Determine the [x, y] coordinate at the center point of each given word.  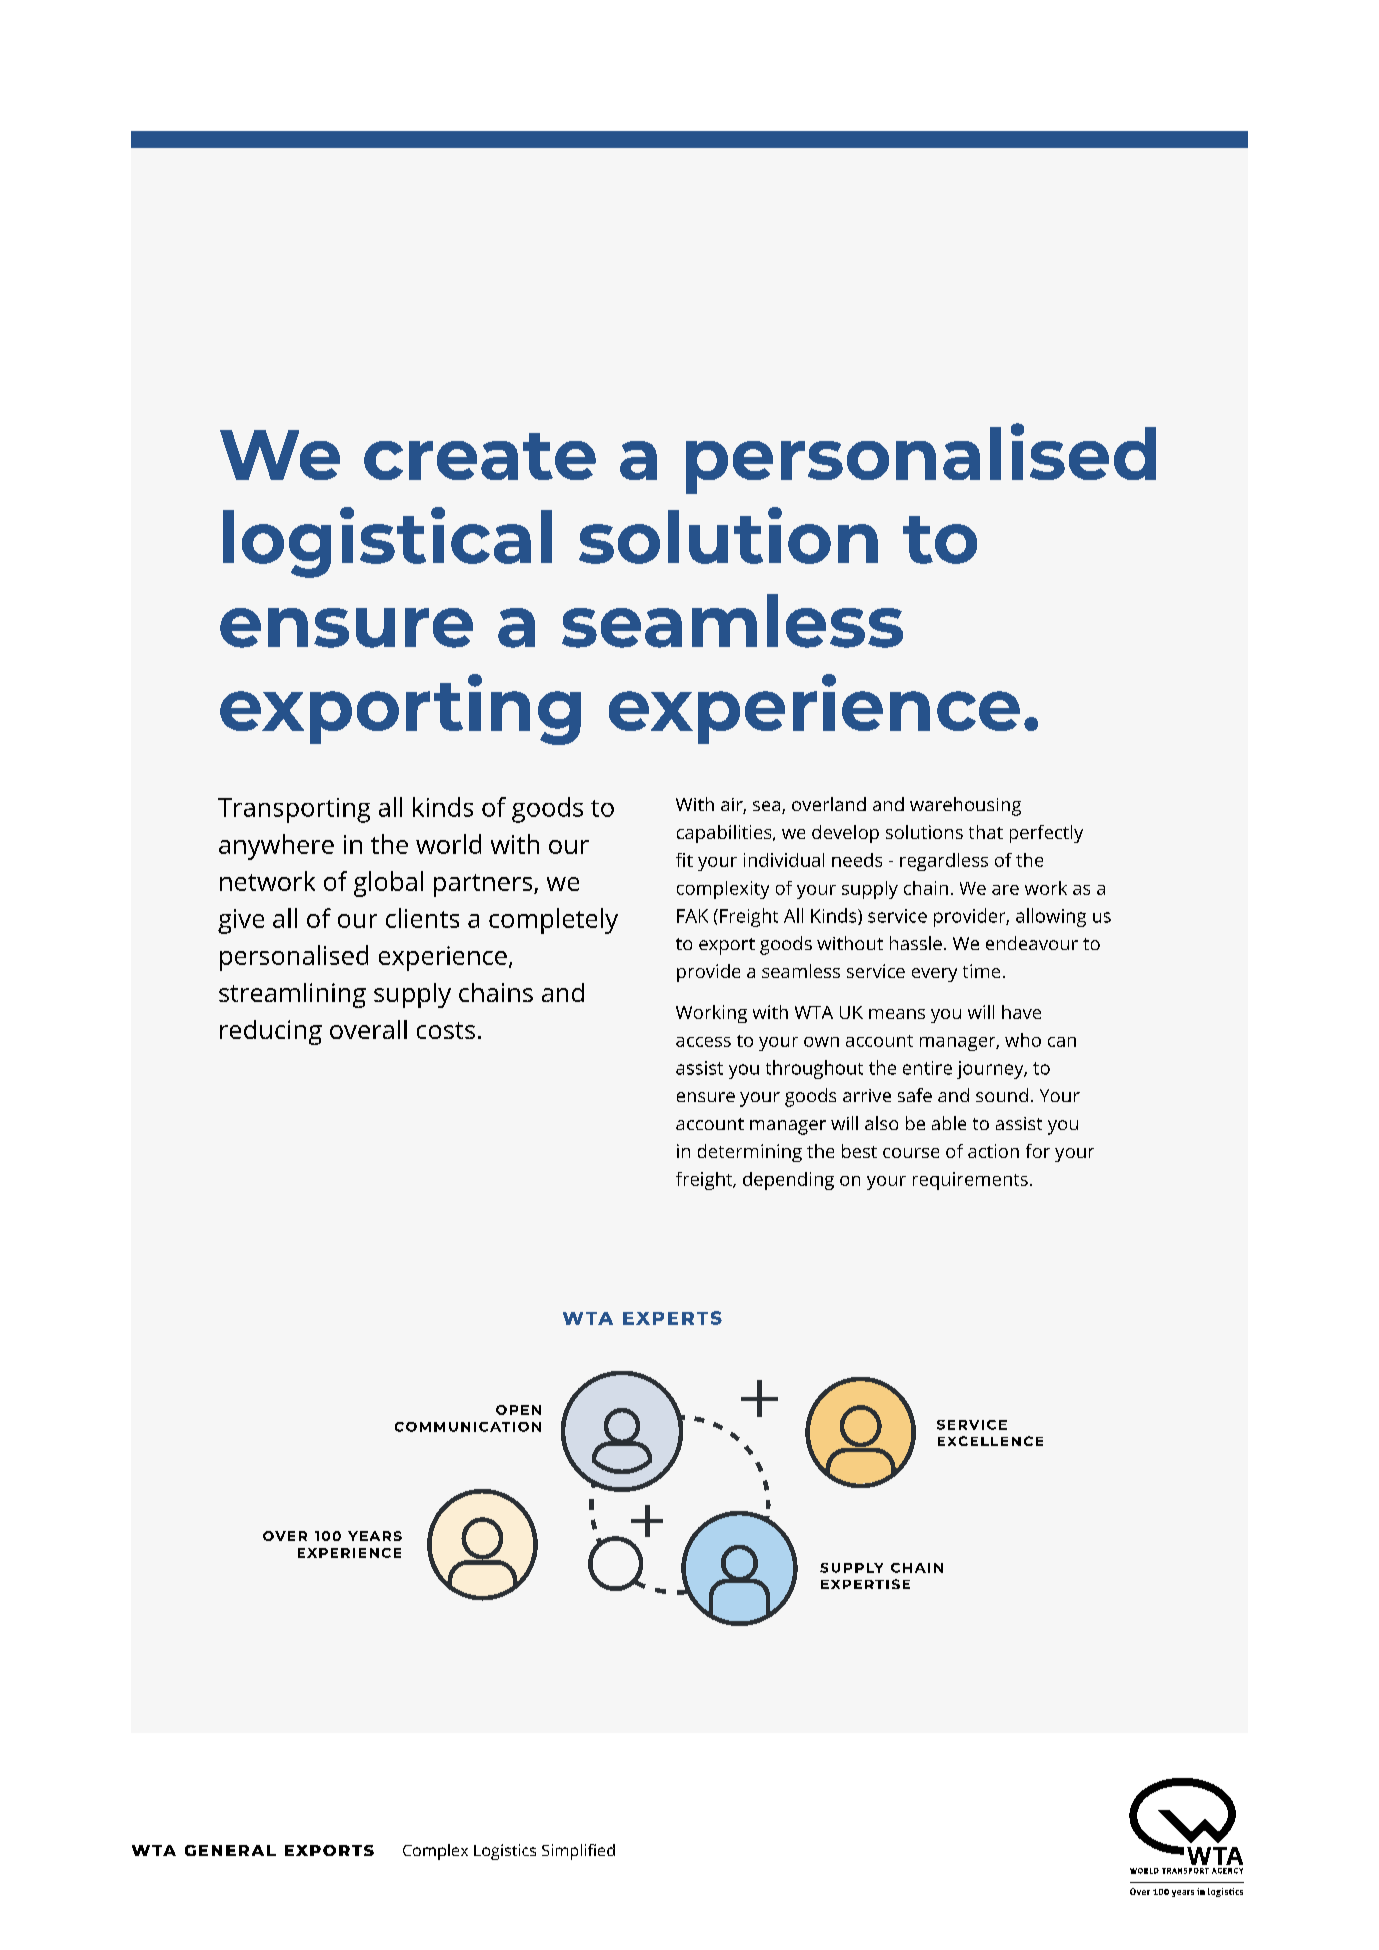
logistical [387, 542]
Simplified [578, 1852]
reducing [271, 1032]
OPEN [518, 1410]
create [480, 456]
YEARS [375, 1536]
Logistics [505, 1852]
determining [750, 1153]
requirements [970, 1181]
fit [684, 860]
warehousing [965, 806]
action [993, 1151]
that [986, 832]
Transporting [294, 810]
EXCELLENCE [990, 1441]
